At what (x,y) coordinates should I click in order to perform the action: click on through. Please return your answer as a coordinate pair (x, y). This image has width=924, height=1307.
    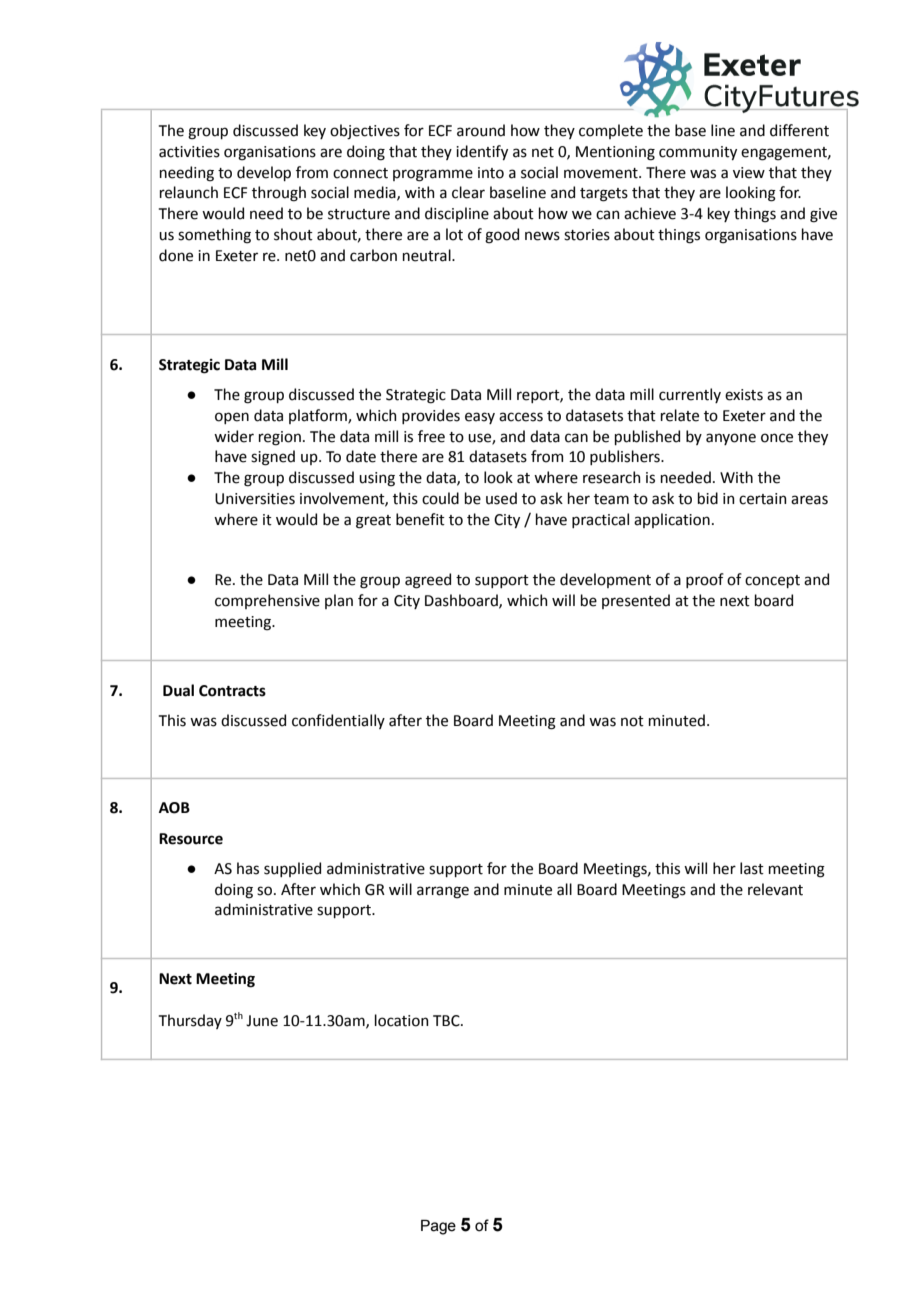
    Looking at the image, I should click on (279, 194).
